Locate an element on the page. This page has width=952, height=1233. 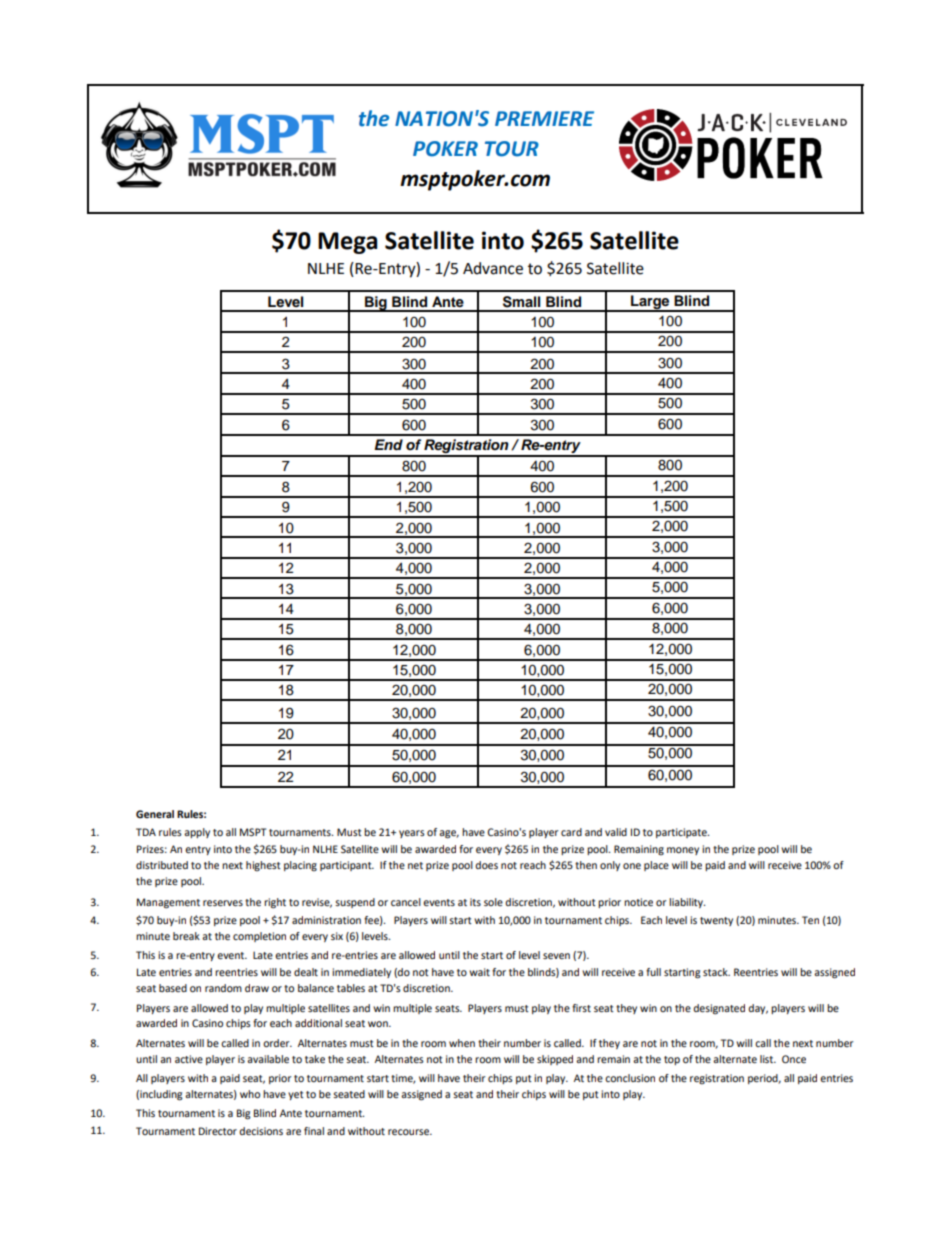
does is located at coordinates (486, 865).
